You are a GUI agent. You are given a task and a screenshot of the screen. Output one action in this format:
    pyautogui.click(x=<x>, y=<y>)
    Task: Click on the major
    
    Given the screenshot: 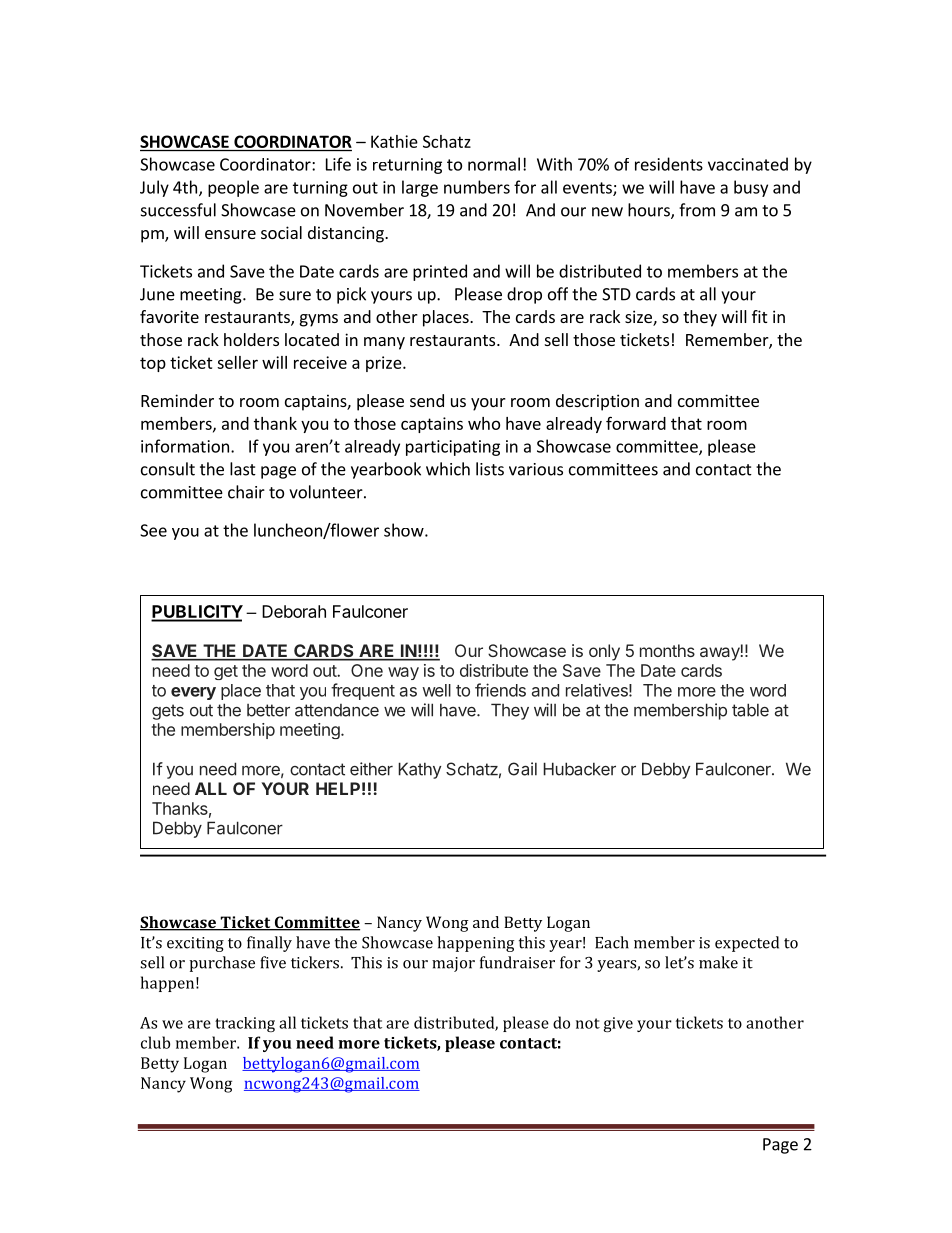 What is the action you would take?
    pyautogui.click(x=453, y=964)
